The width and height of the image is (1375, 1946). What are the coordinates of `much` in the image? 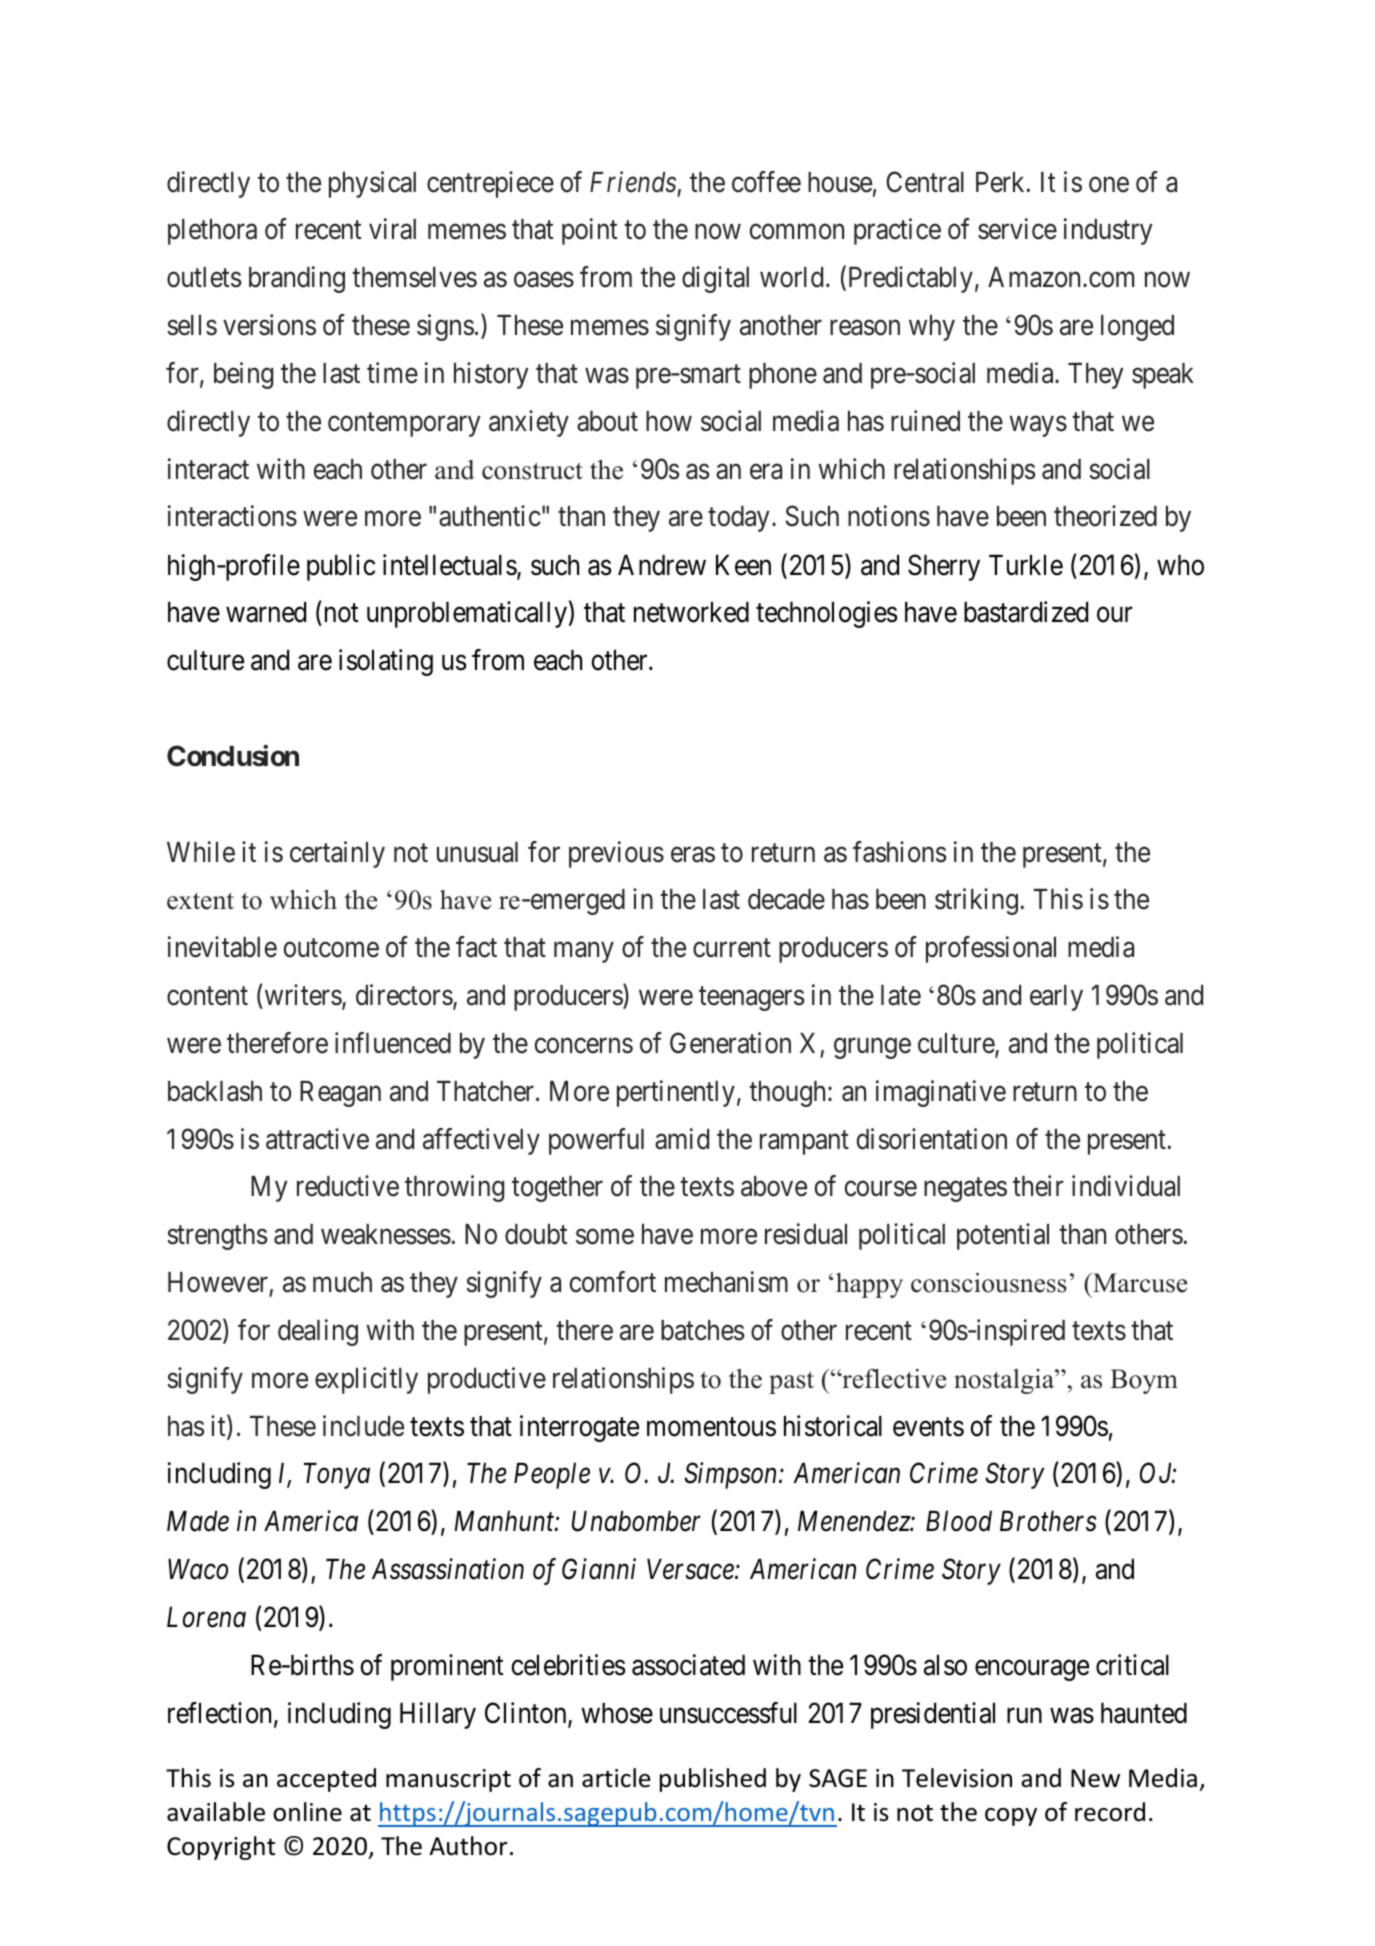 It's located at (342, 1282).
